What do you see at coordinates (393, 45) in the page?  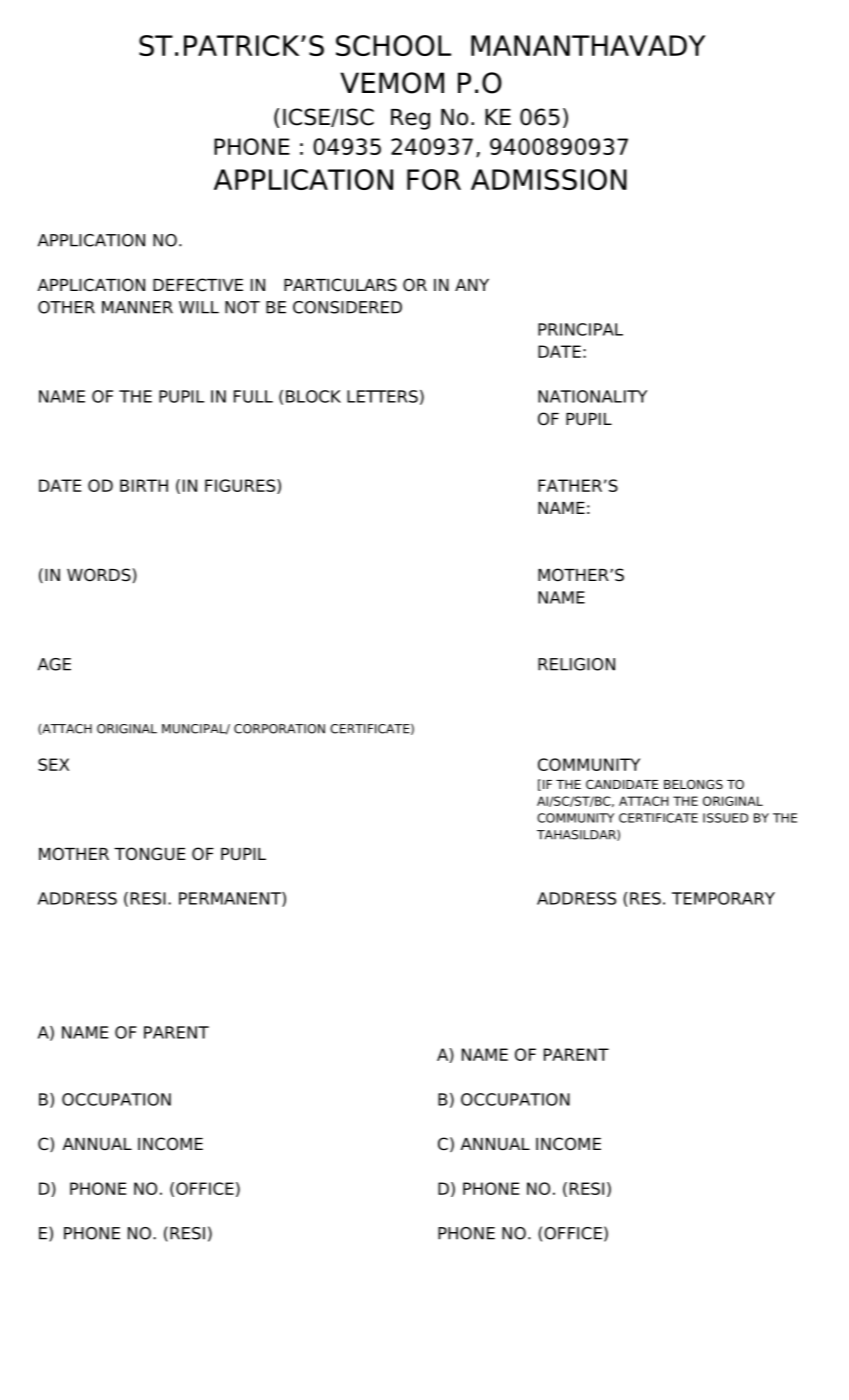 I see `SCHOOL` at bounding box center [393, 45].
